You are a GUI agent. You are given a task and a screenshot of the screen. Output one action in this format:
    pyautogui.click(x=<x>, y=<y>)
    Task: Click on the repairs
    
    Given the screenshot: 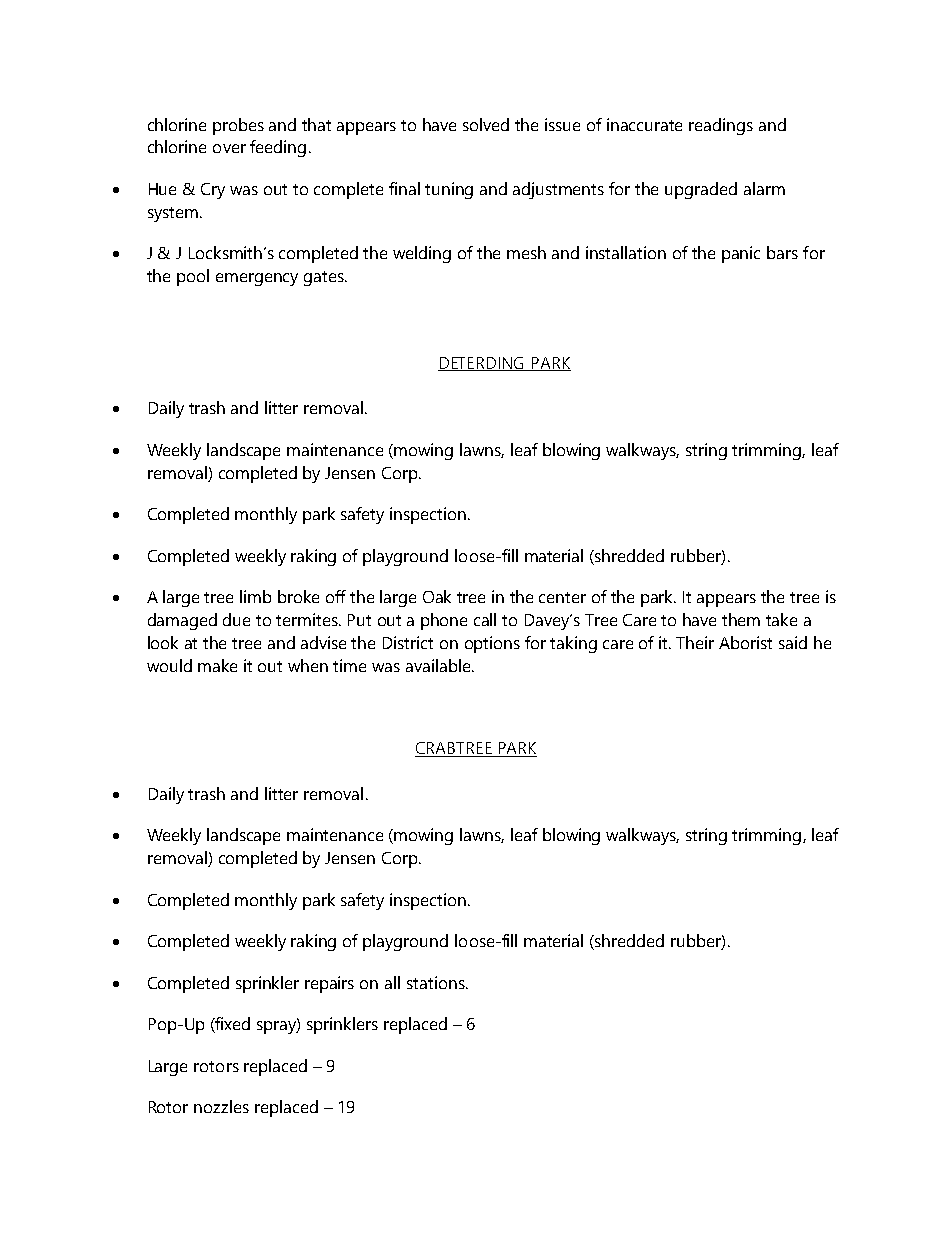 What is the action you would take?
    pyautogui.click(x=329, y=984)
